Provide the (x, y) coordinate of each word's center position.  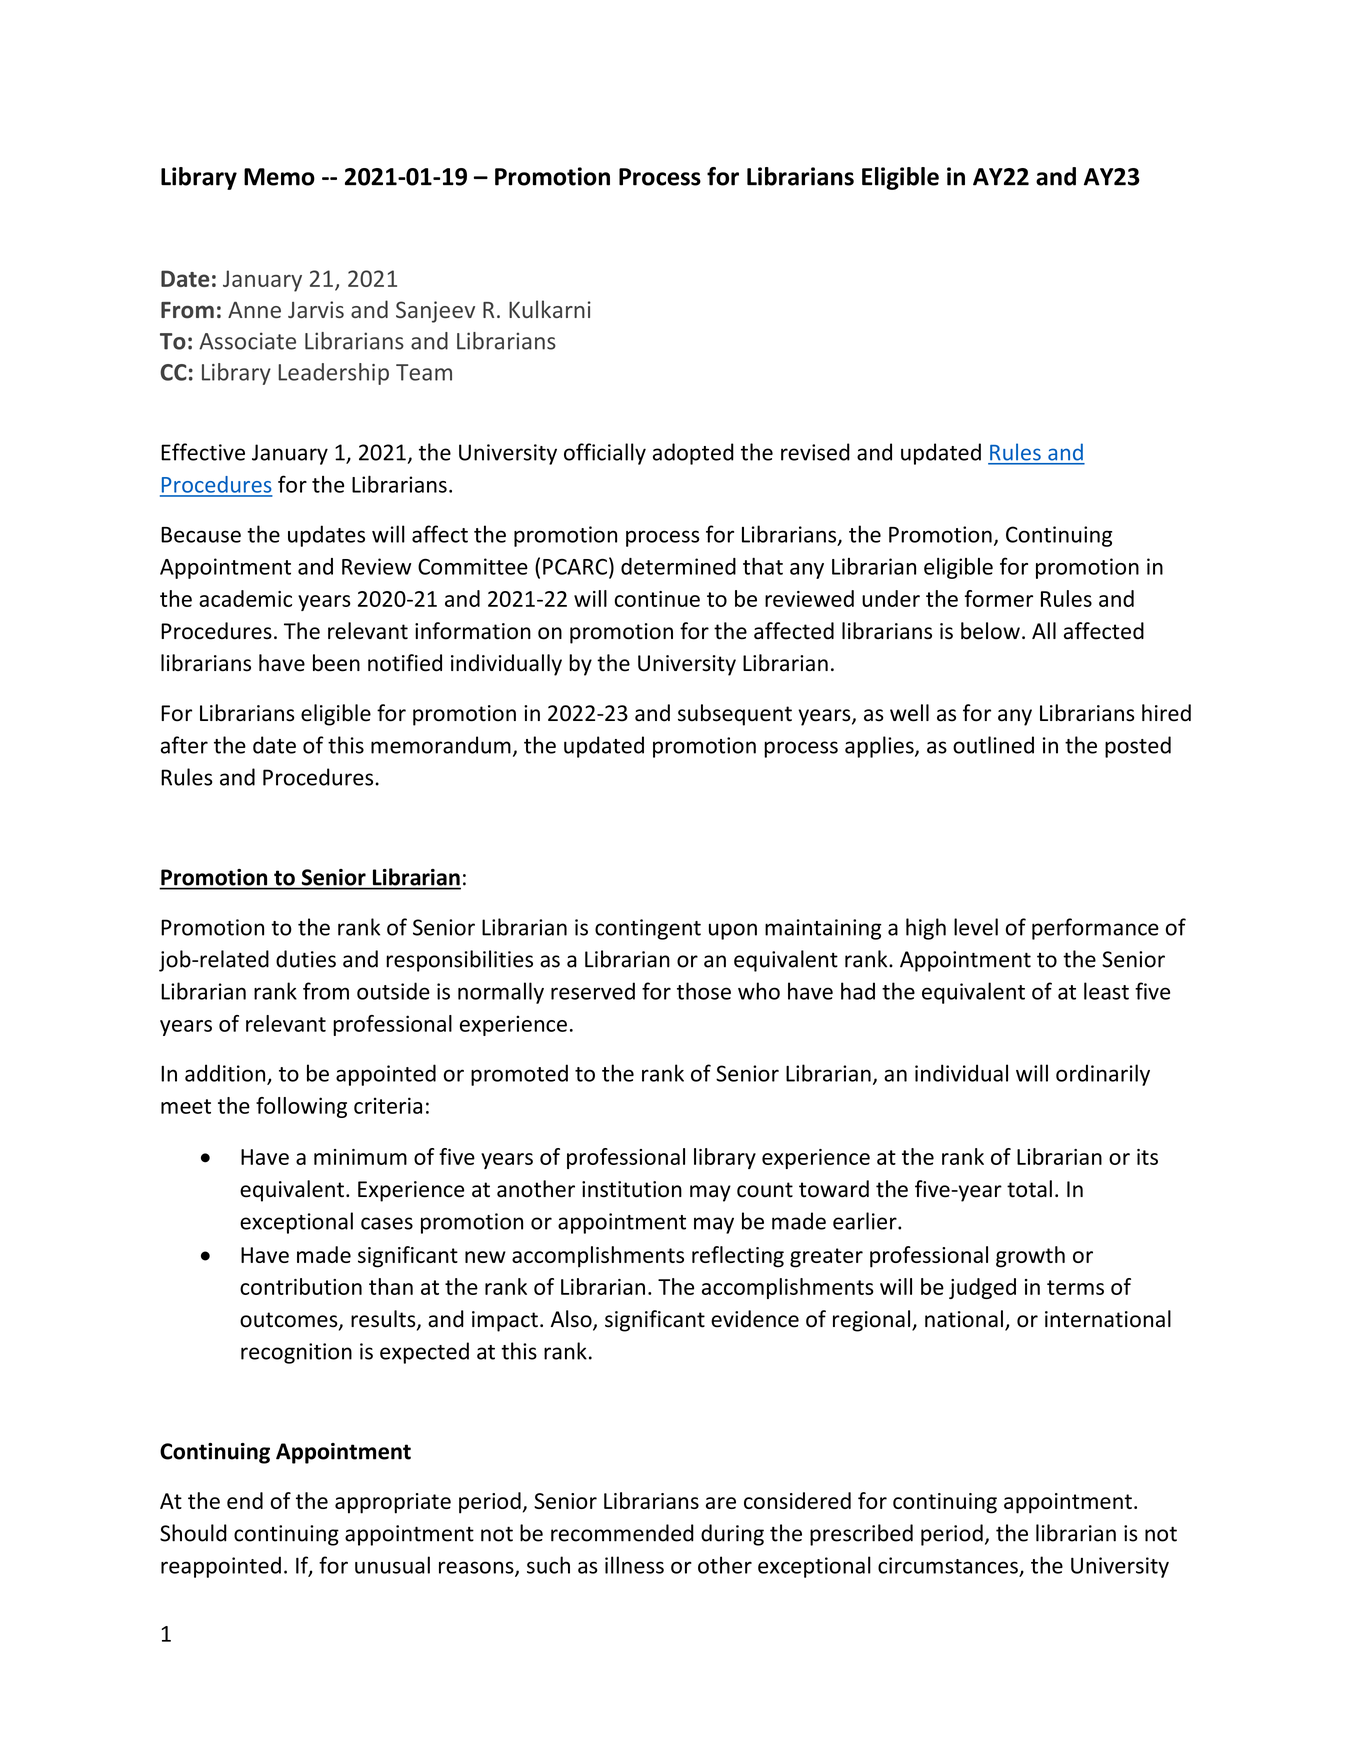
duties (306, 959)
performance (1095, 929)
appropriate (393, 1503)
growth (1030, 1257)
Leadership (333, 374)
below (990, 631)
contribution (301, 1286)
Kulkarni (550, 309)
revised (815, 452)
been (336, 663)
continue (657, 599)
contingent (648, 929)
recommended (622, 1533)
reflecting (738, 1257)
